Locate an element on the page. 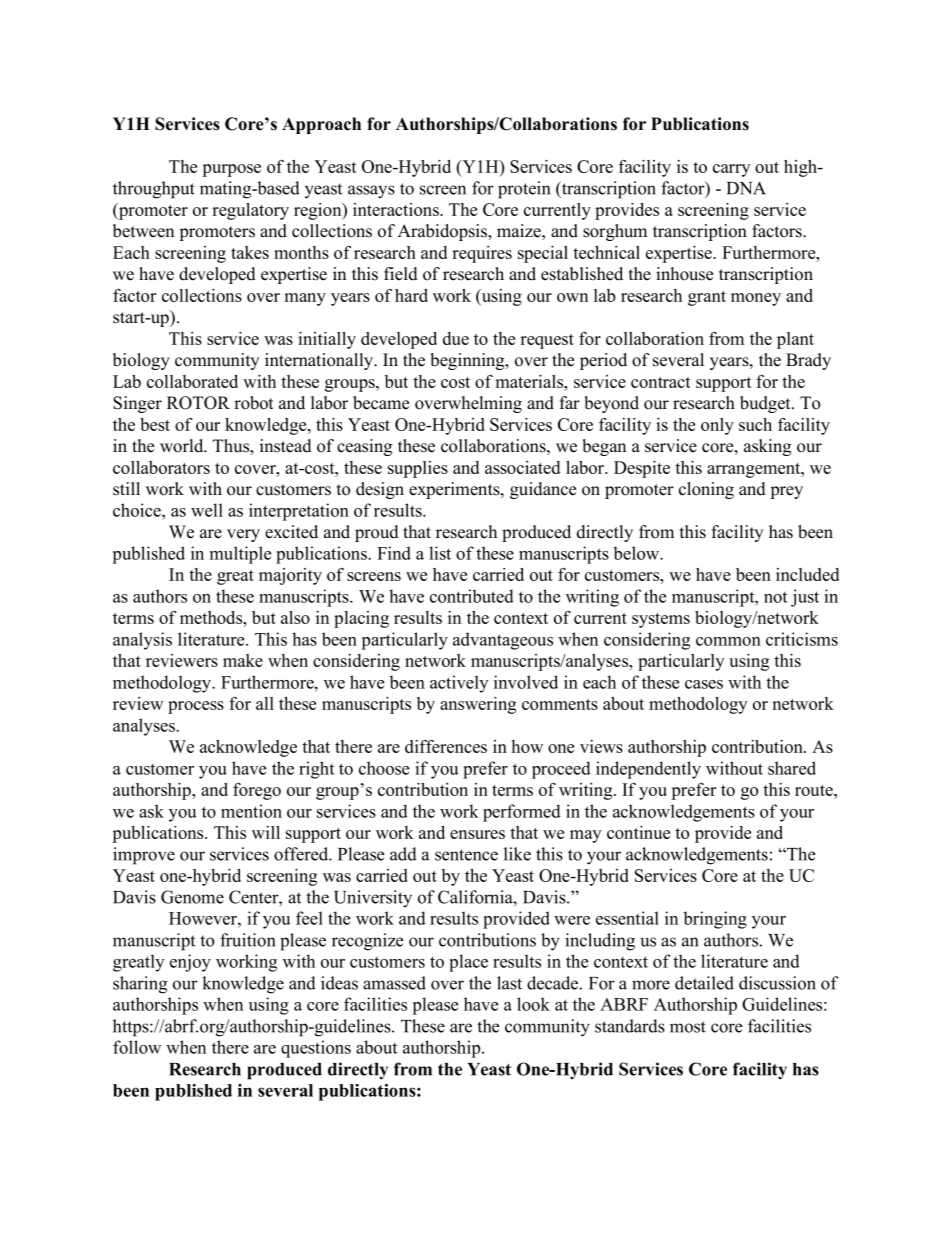 Image resolution: width=952 pixels, height=1233 pixels. will is located at coordinates (266, 832).
